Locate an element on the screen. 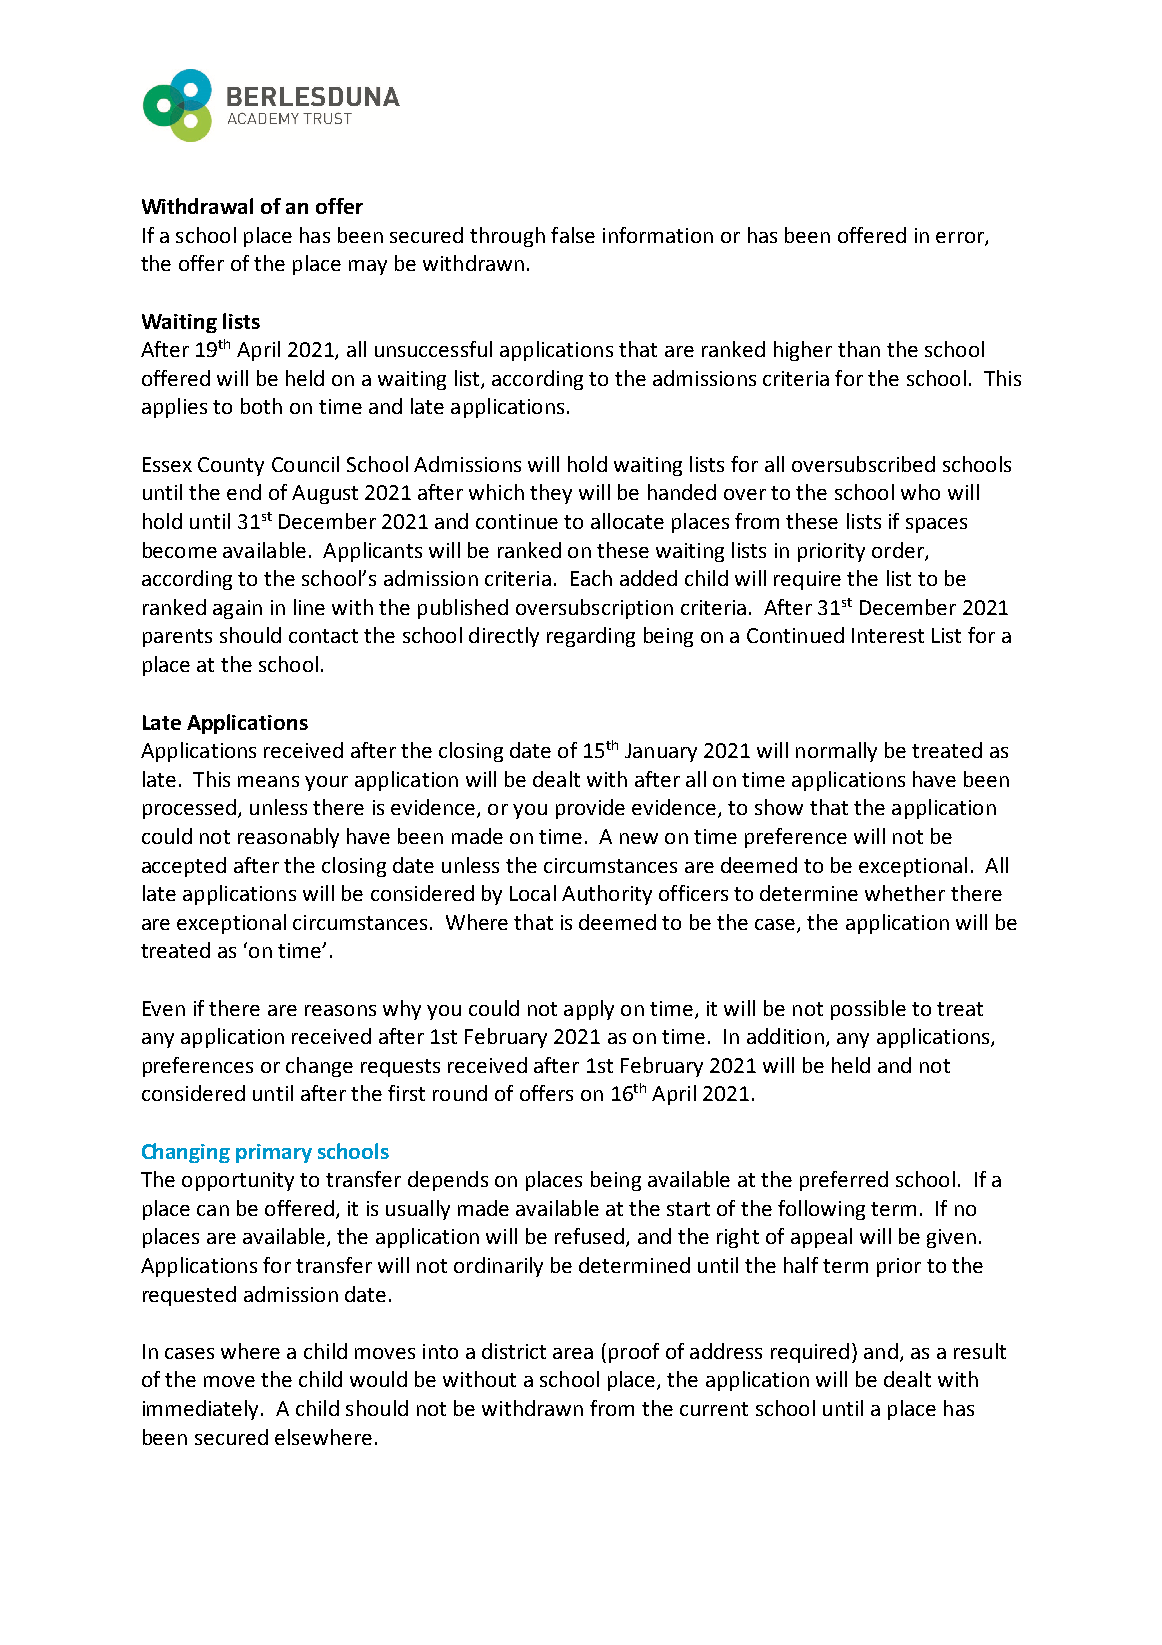  area is located at coordinates (573, 1353).
